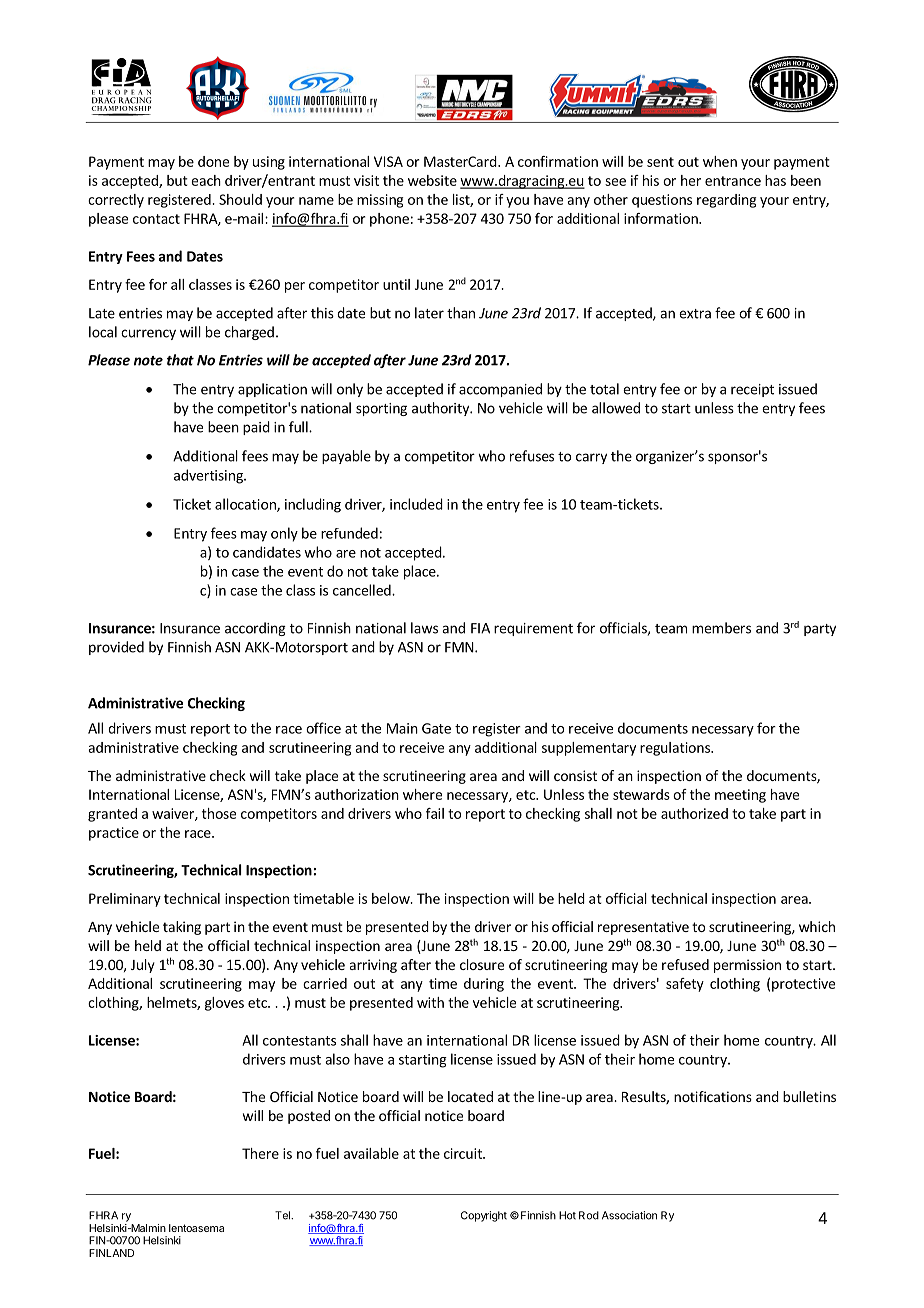  Describe the element at coordinates (752, 390) in the screenshot. I see `receipt` at that location.
